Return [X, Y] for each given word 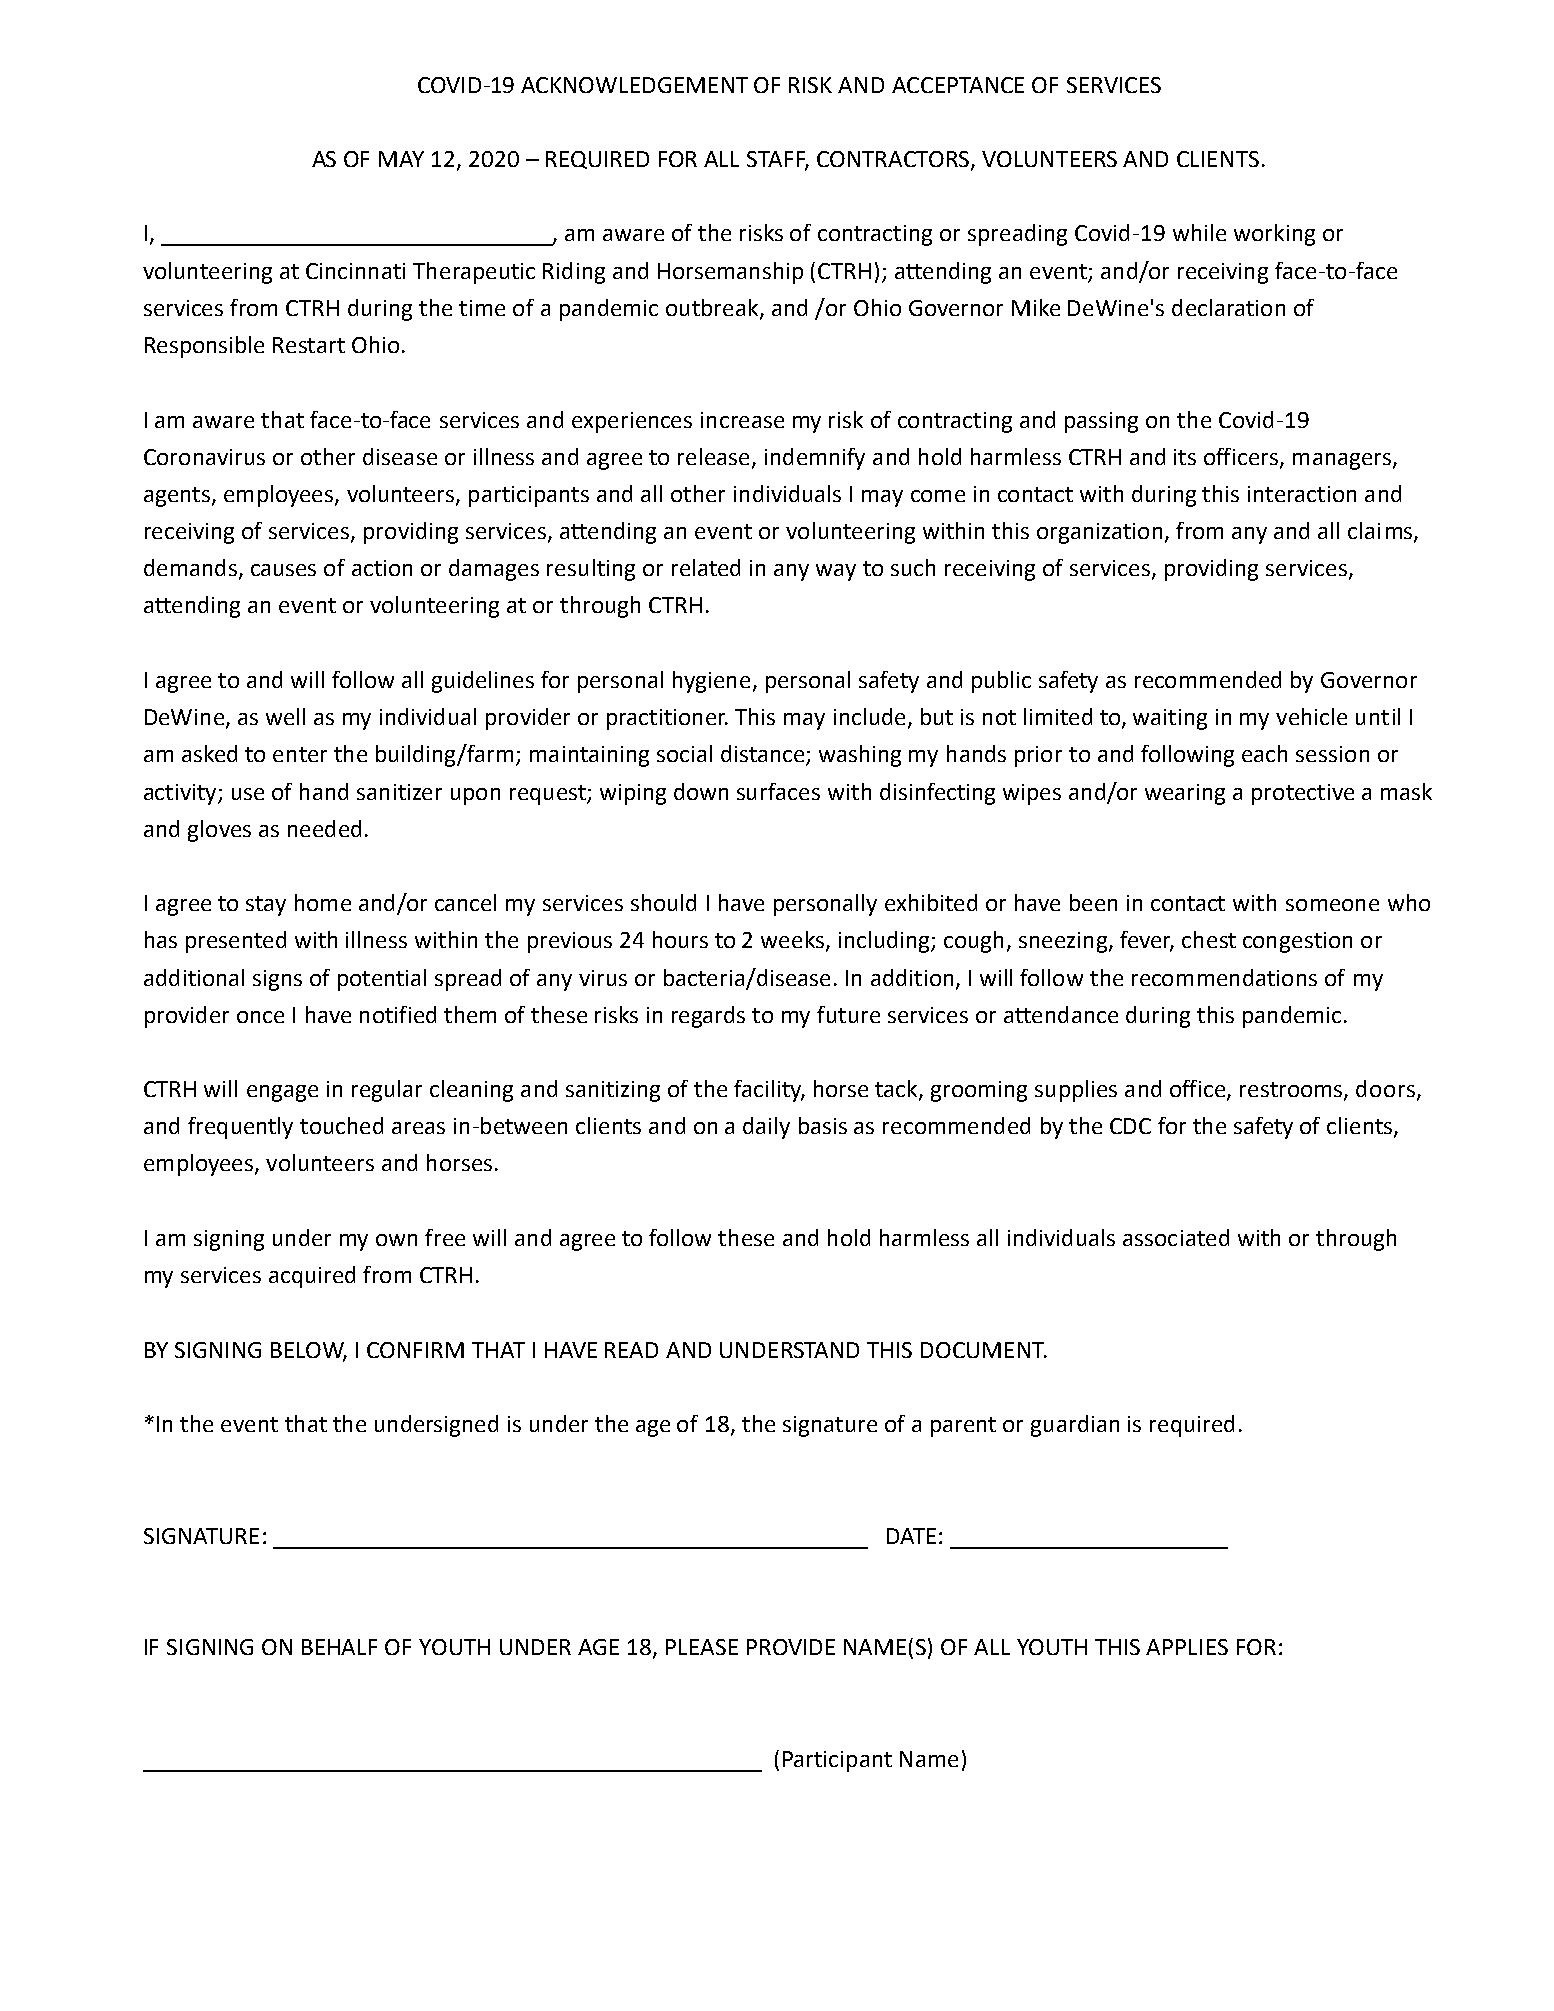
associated [1176, 1237]
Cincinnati [355, 271]
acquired [312, 1277]
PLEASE [702, 1647]
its [1185, 457]
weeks [794, 941]
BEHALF [339, 1647]
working [1274, 235]
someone [1332, 905]
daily [766, 1128]
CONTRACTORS [894, 160]
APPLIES [1187, 1647]
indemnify [815, 459]
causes [283, 570]
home [323, 902]
